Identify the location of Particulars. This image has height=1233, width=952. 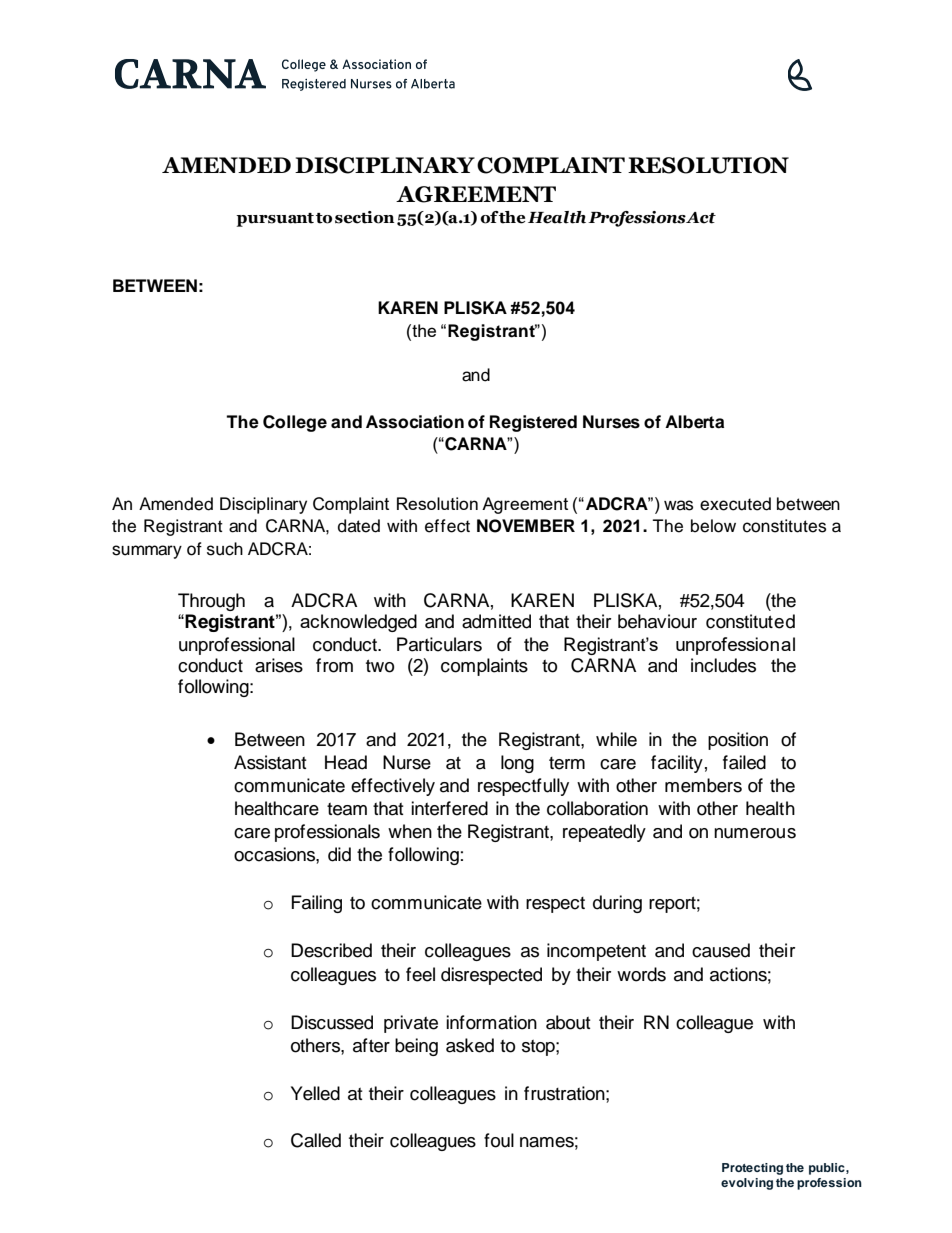
(439, 644).
